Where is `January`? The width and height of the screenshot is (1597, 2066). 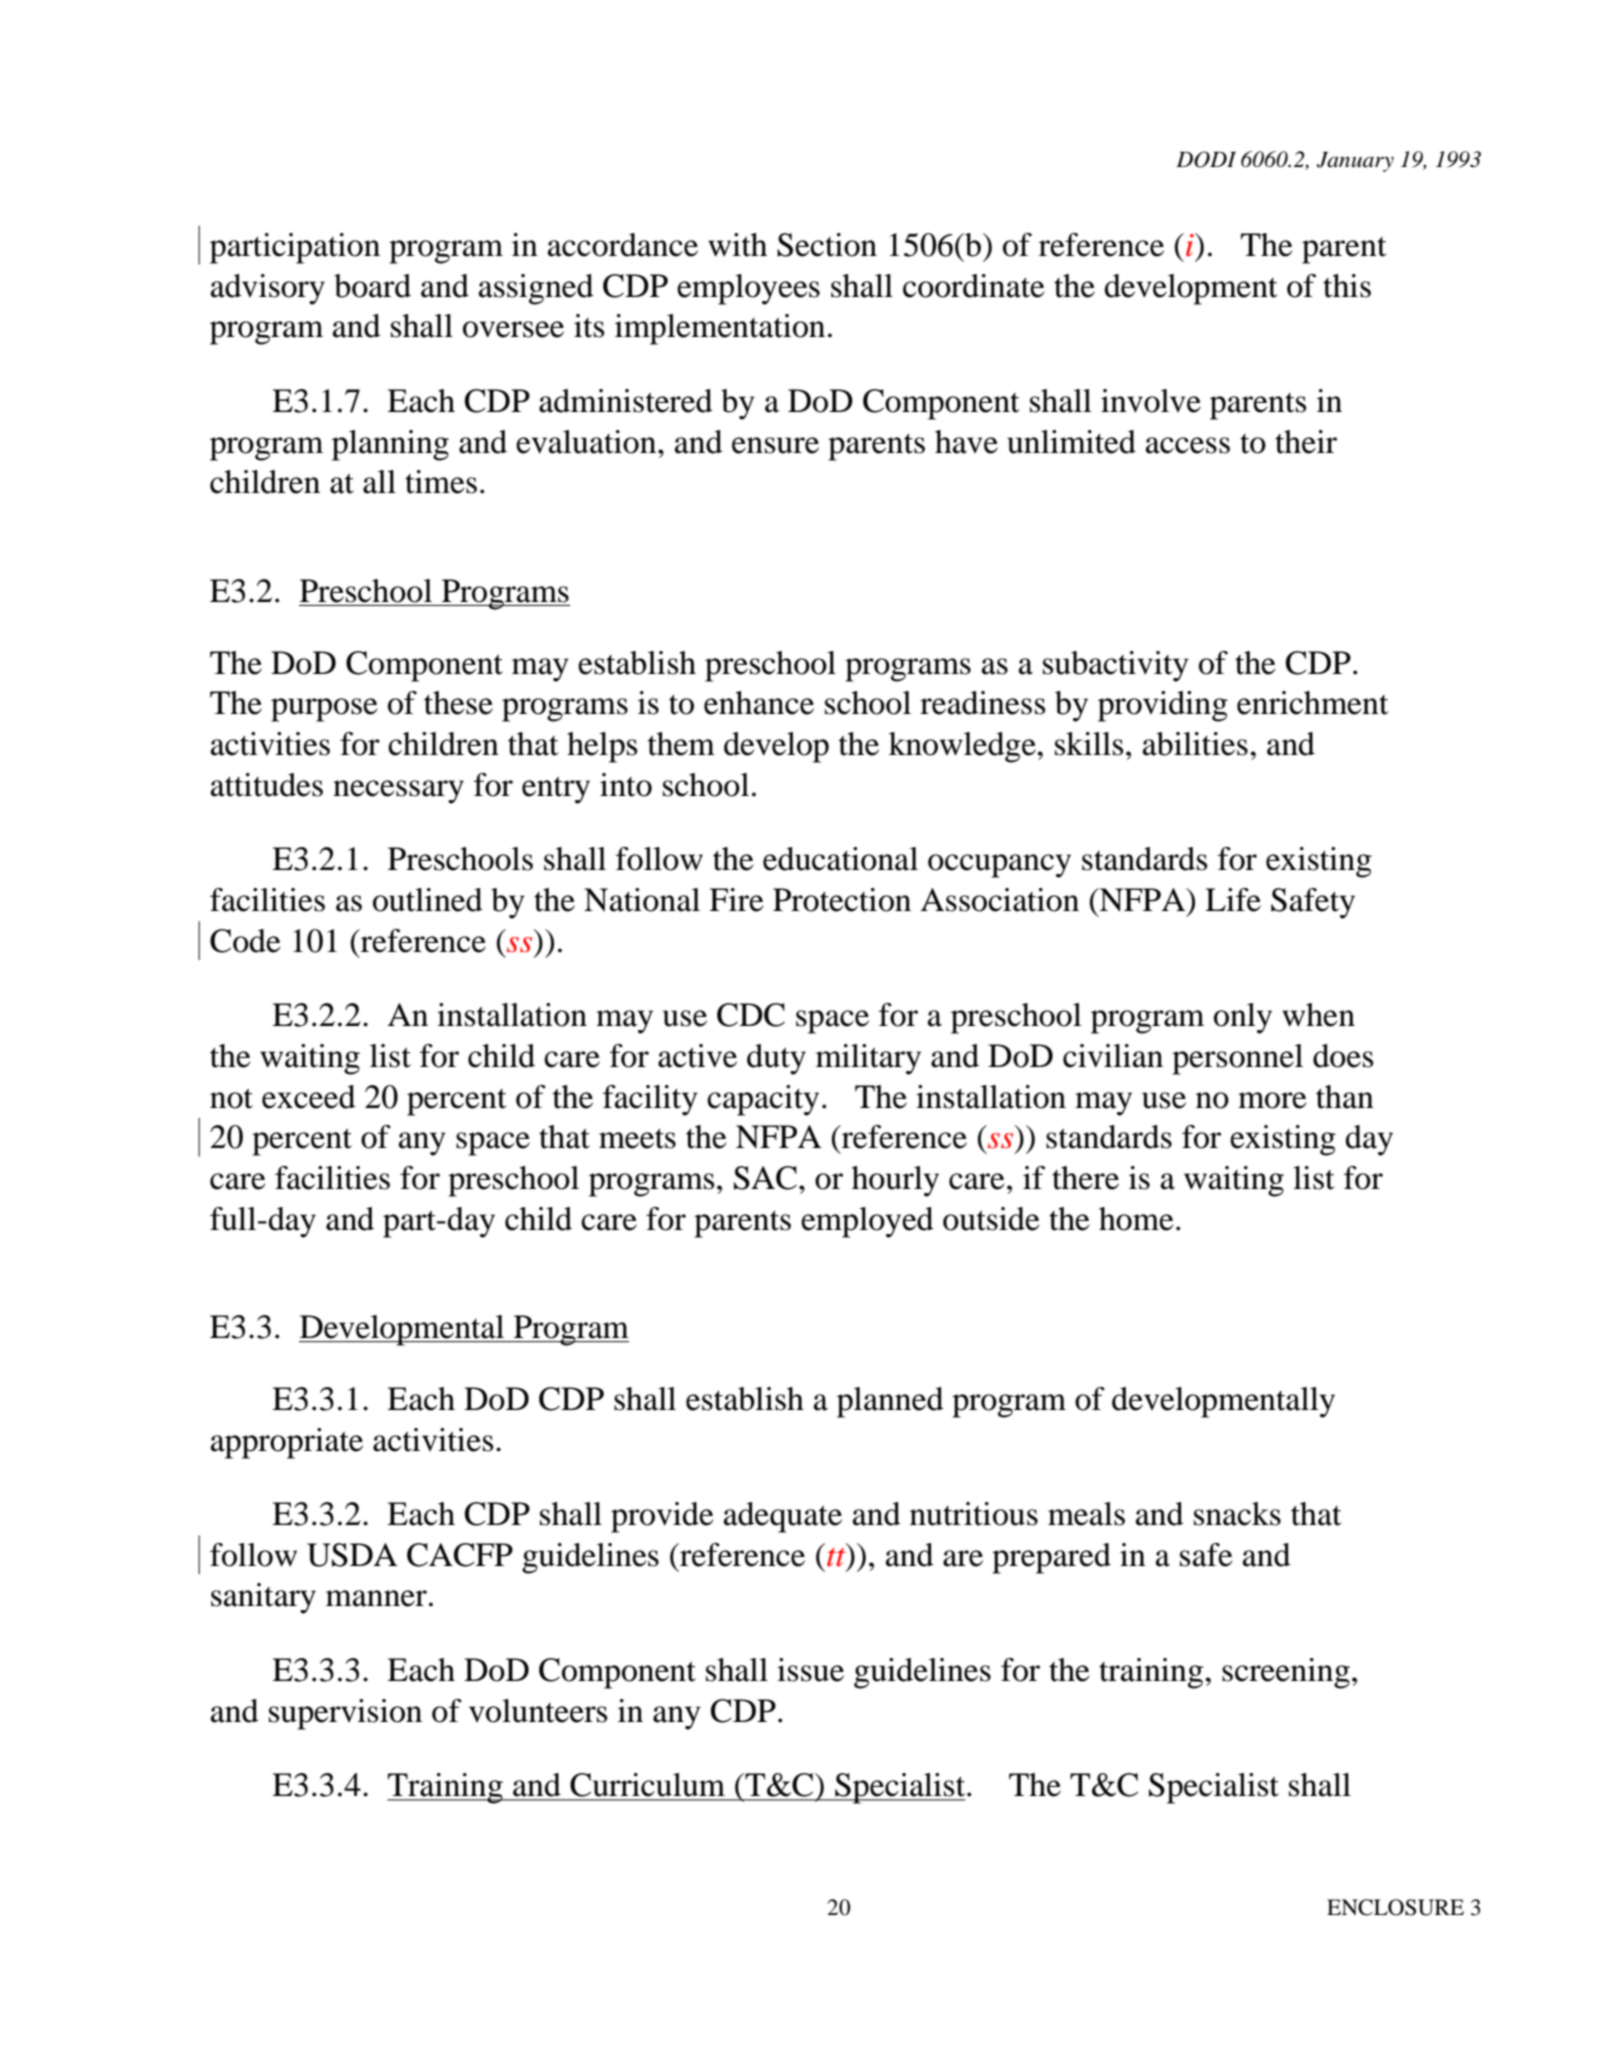 January is located at coordinates (1355, 162).
